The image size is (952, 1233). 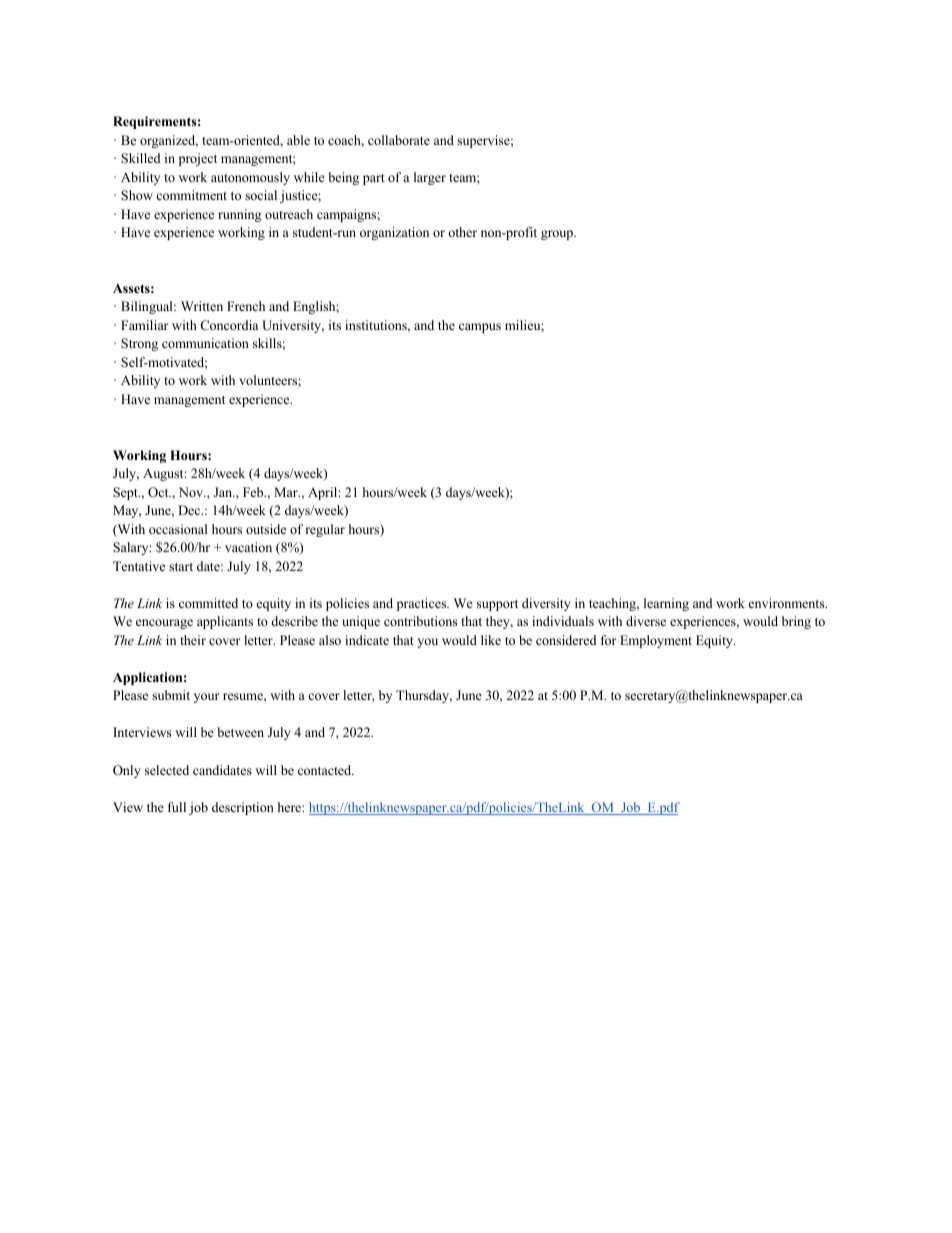 What do you see at coordinates (558, 235) in the document?
I see `group` at bounding box center [558, 235].
